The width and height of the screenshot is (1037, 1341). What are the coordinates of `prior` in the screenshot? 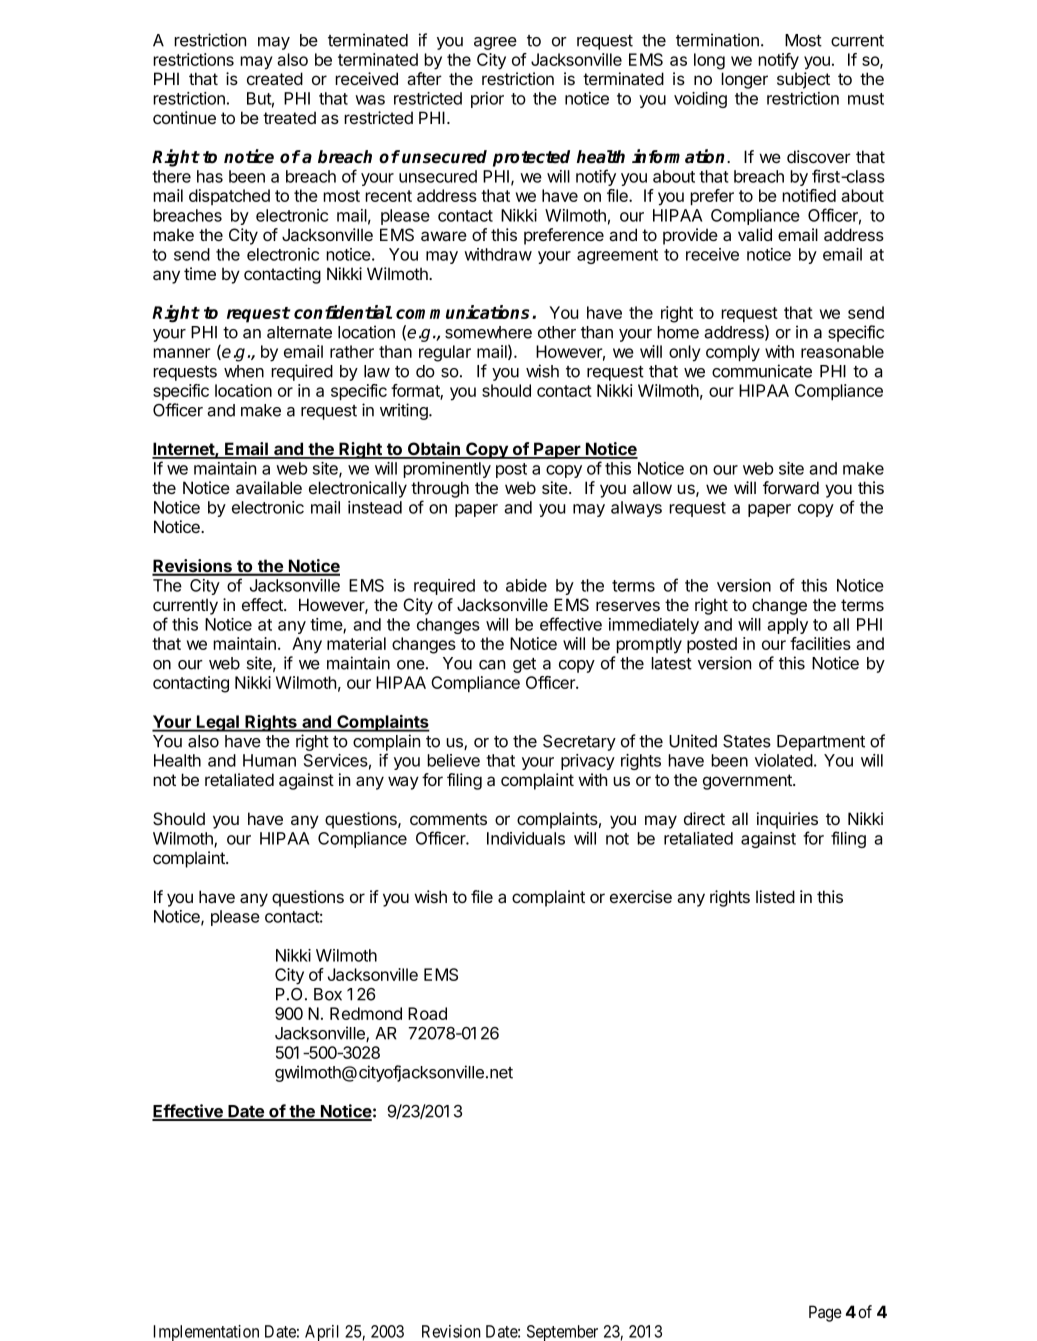 It's located at (487, 100).
